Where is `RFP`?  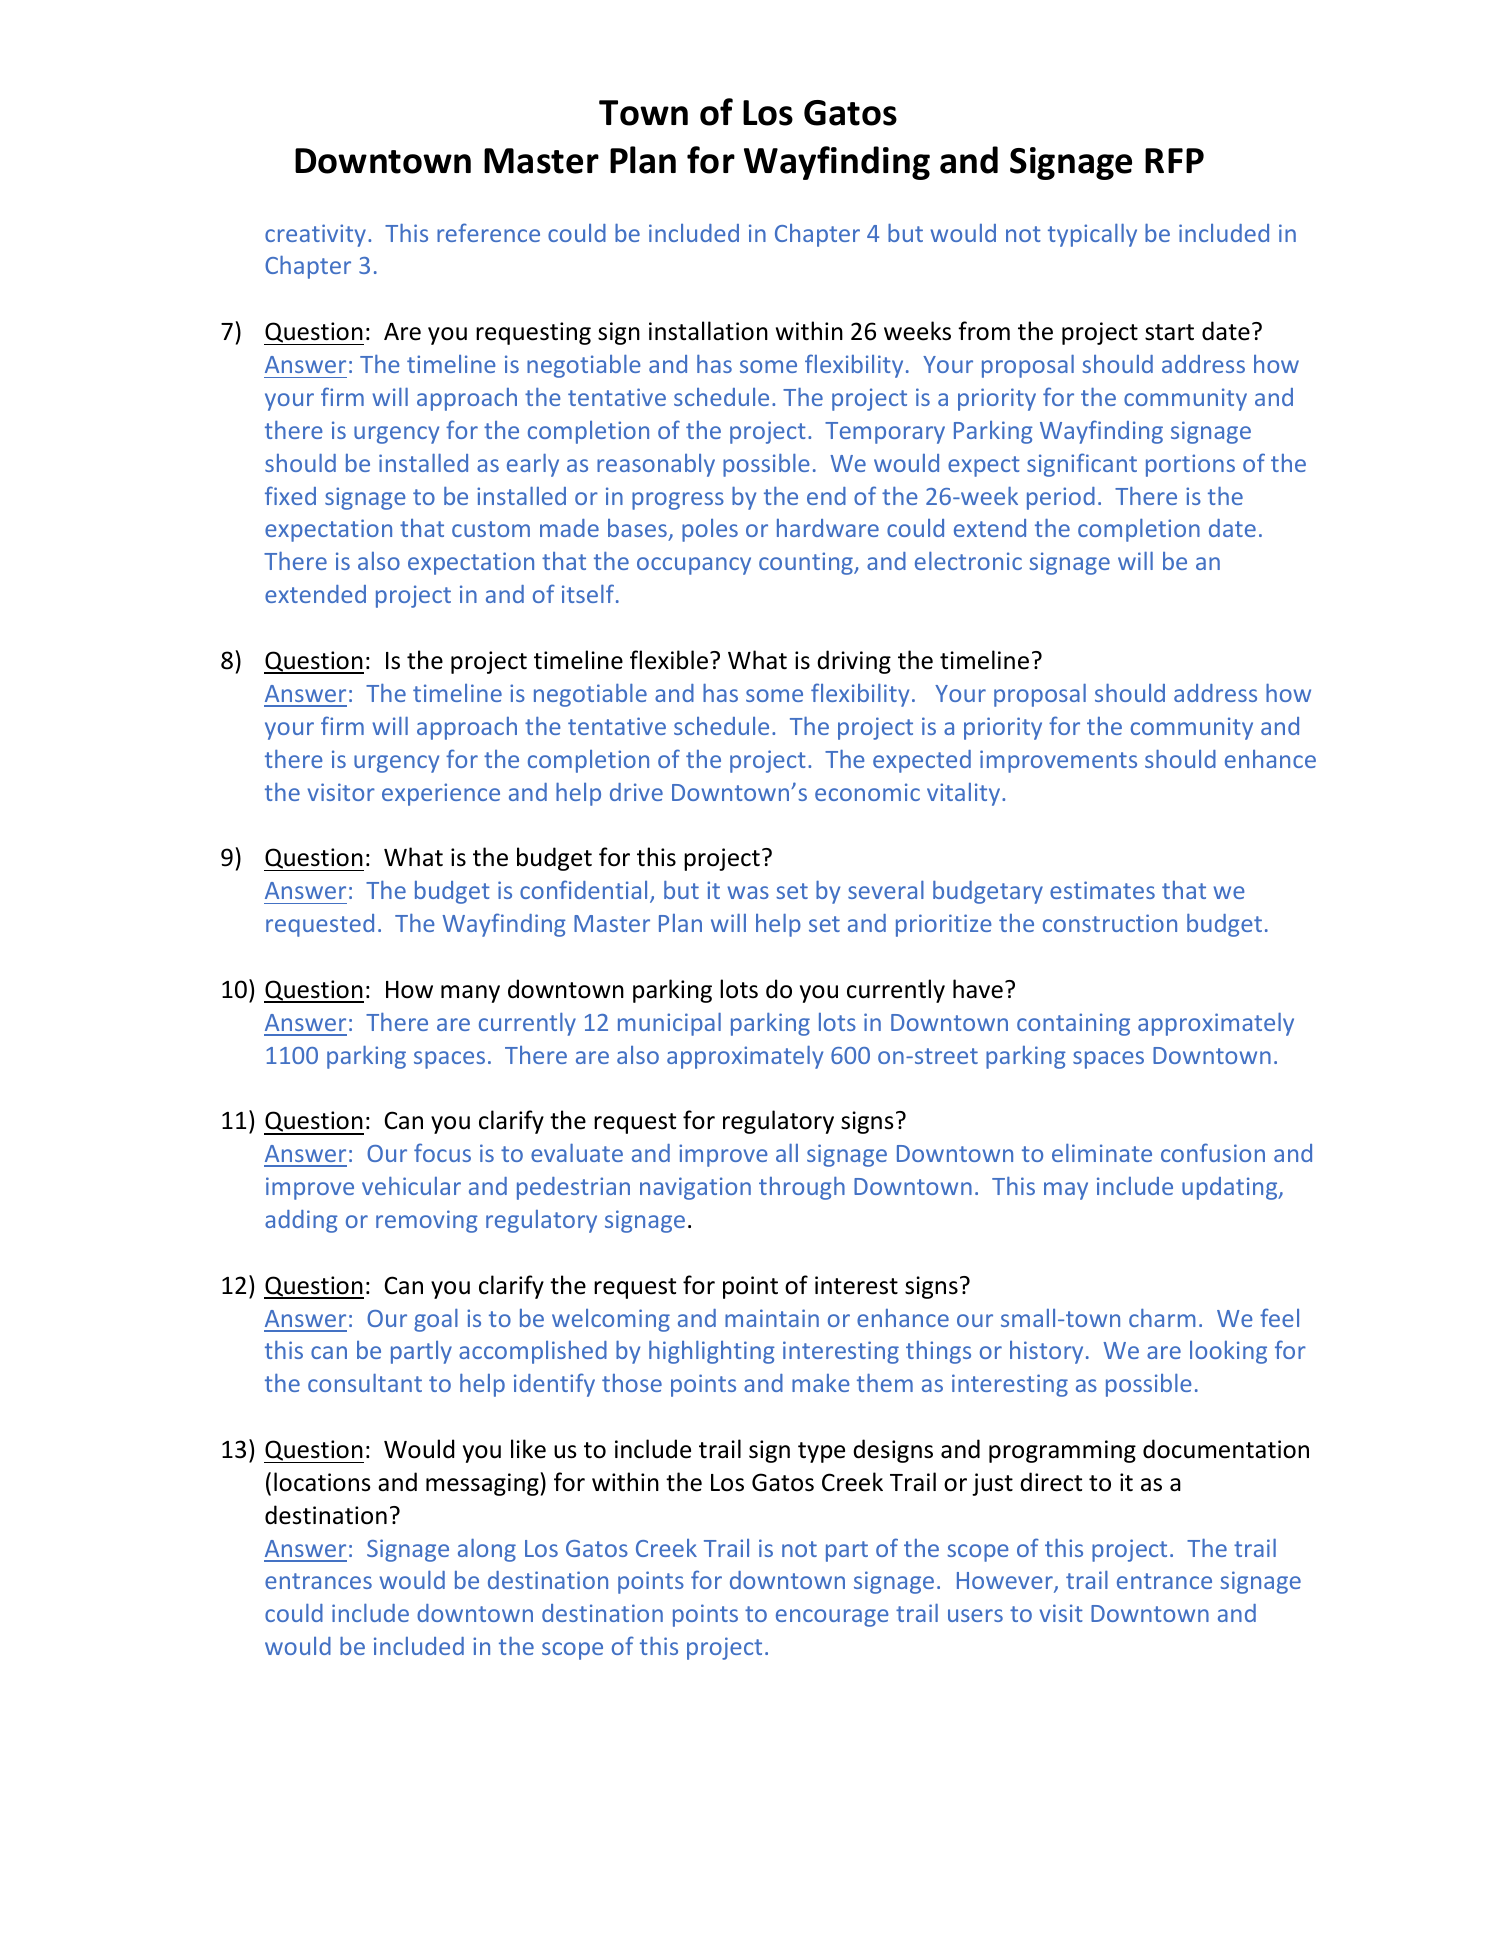 RFP is located at coordinates (1174, 160).
